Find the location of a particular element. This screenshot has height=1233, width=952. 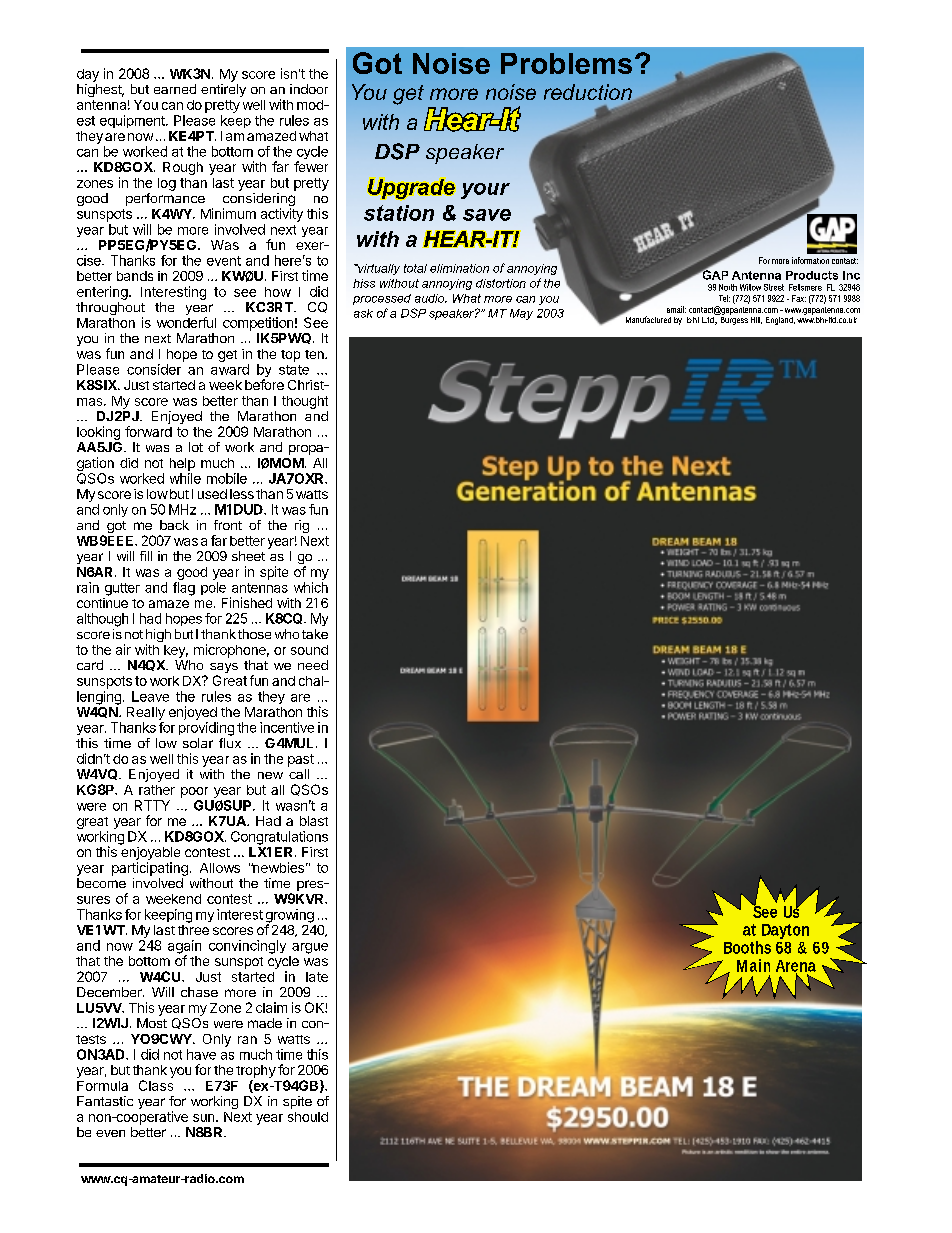

Class is located at coordinates (156, 1085).
